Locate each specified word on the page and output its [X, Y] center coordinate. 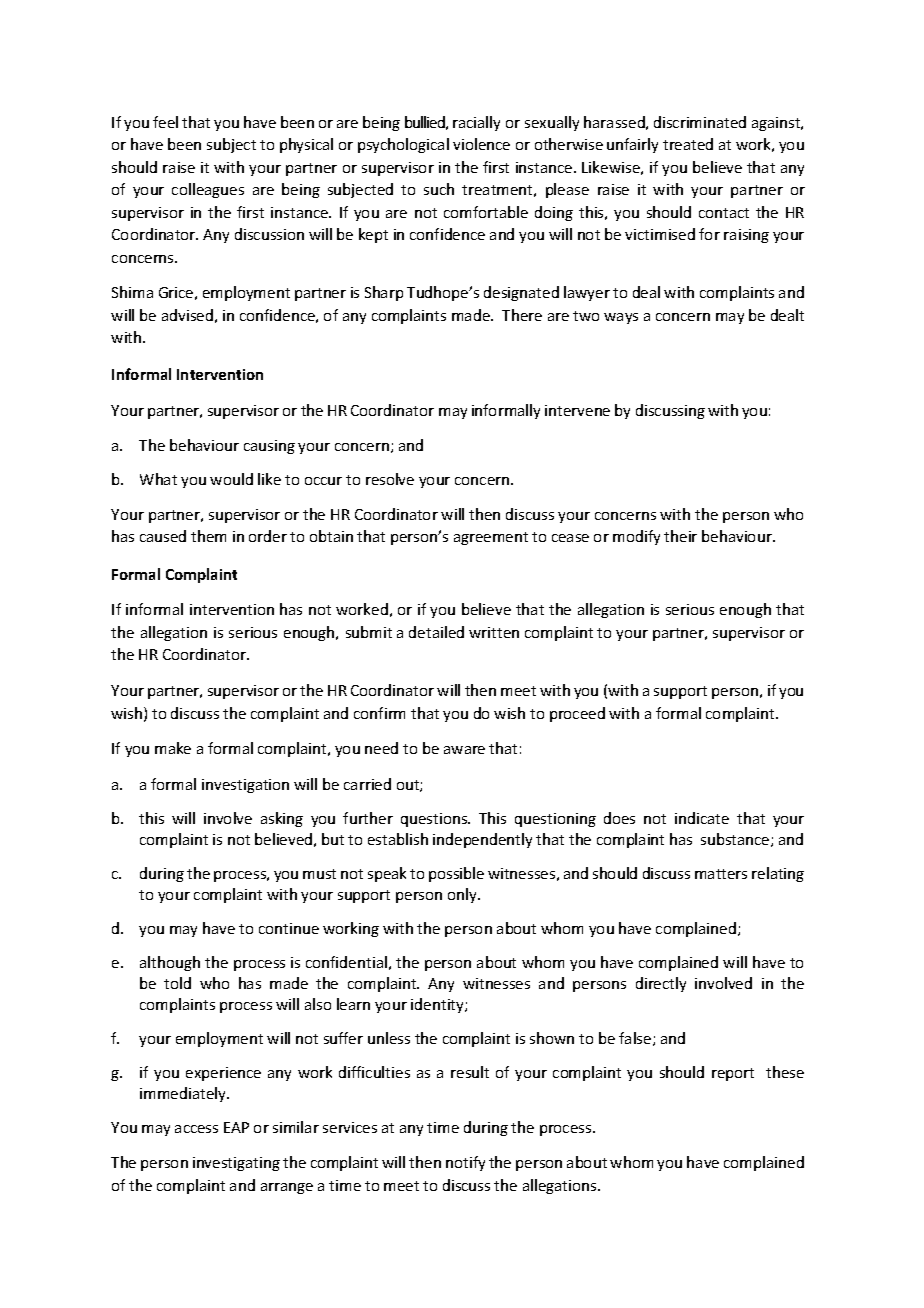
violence [481, 144]
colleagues [208, 190]
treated [688, 144]
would [231, 479]
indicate [702, 818]
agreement [491, 538]
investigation [245, 786]
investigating [236, 1164]
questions [435, 820]
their [680, 536]
